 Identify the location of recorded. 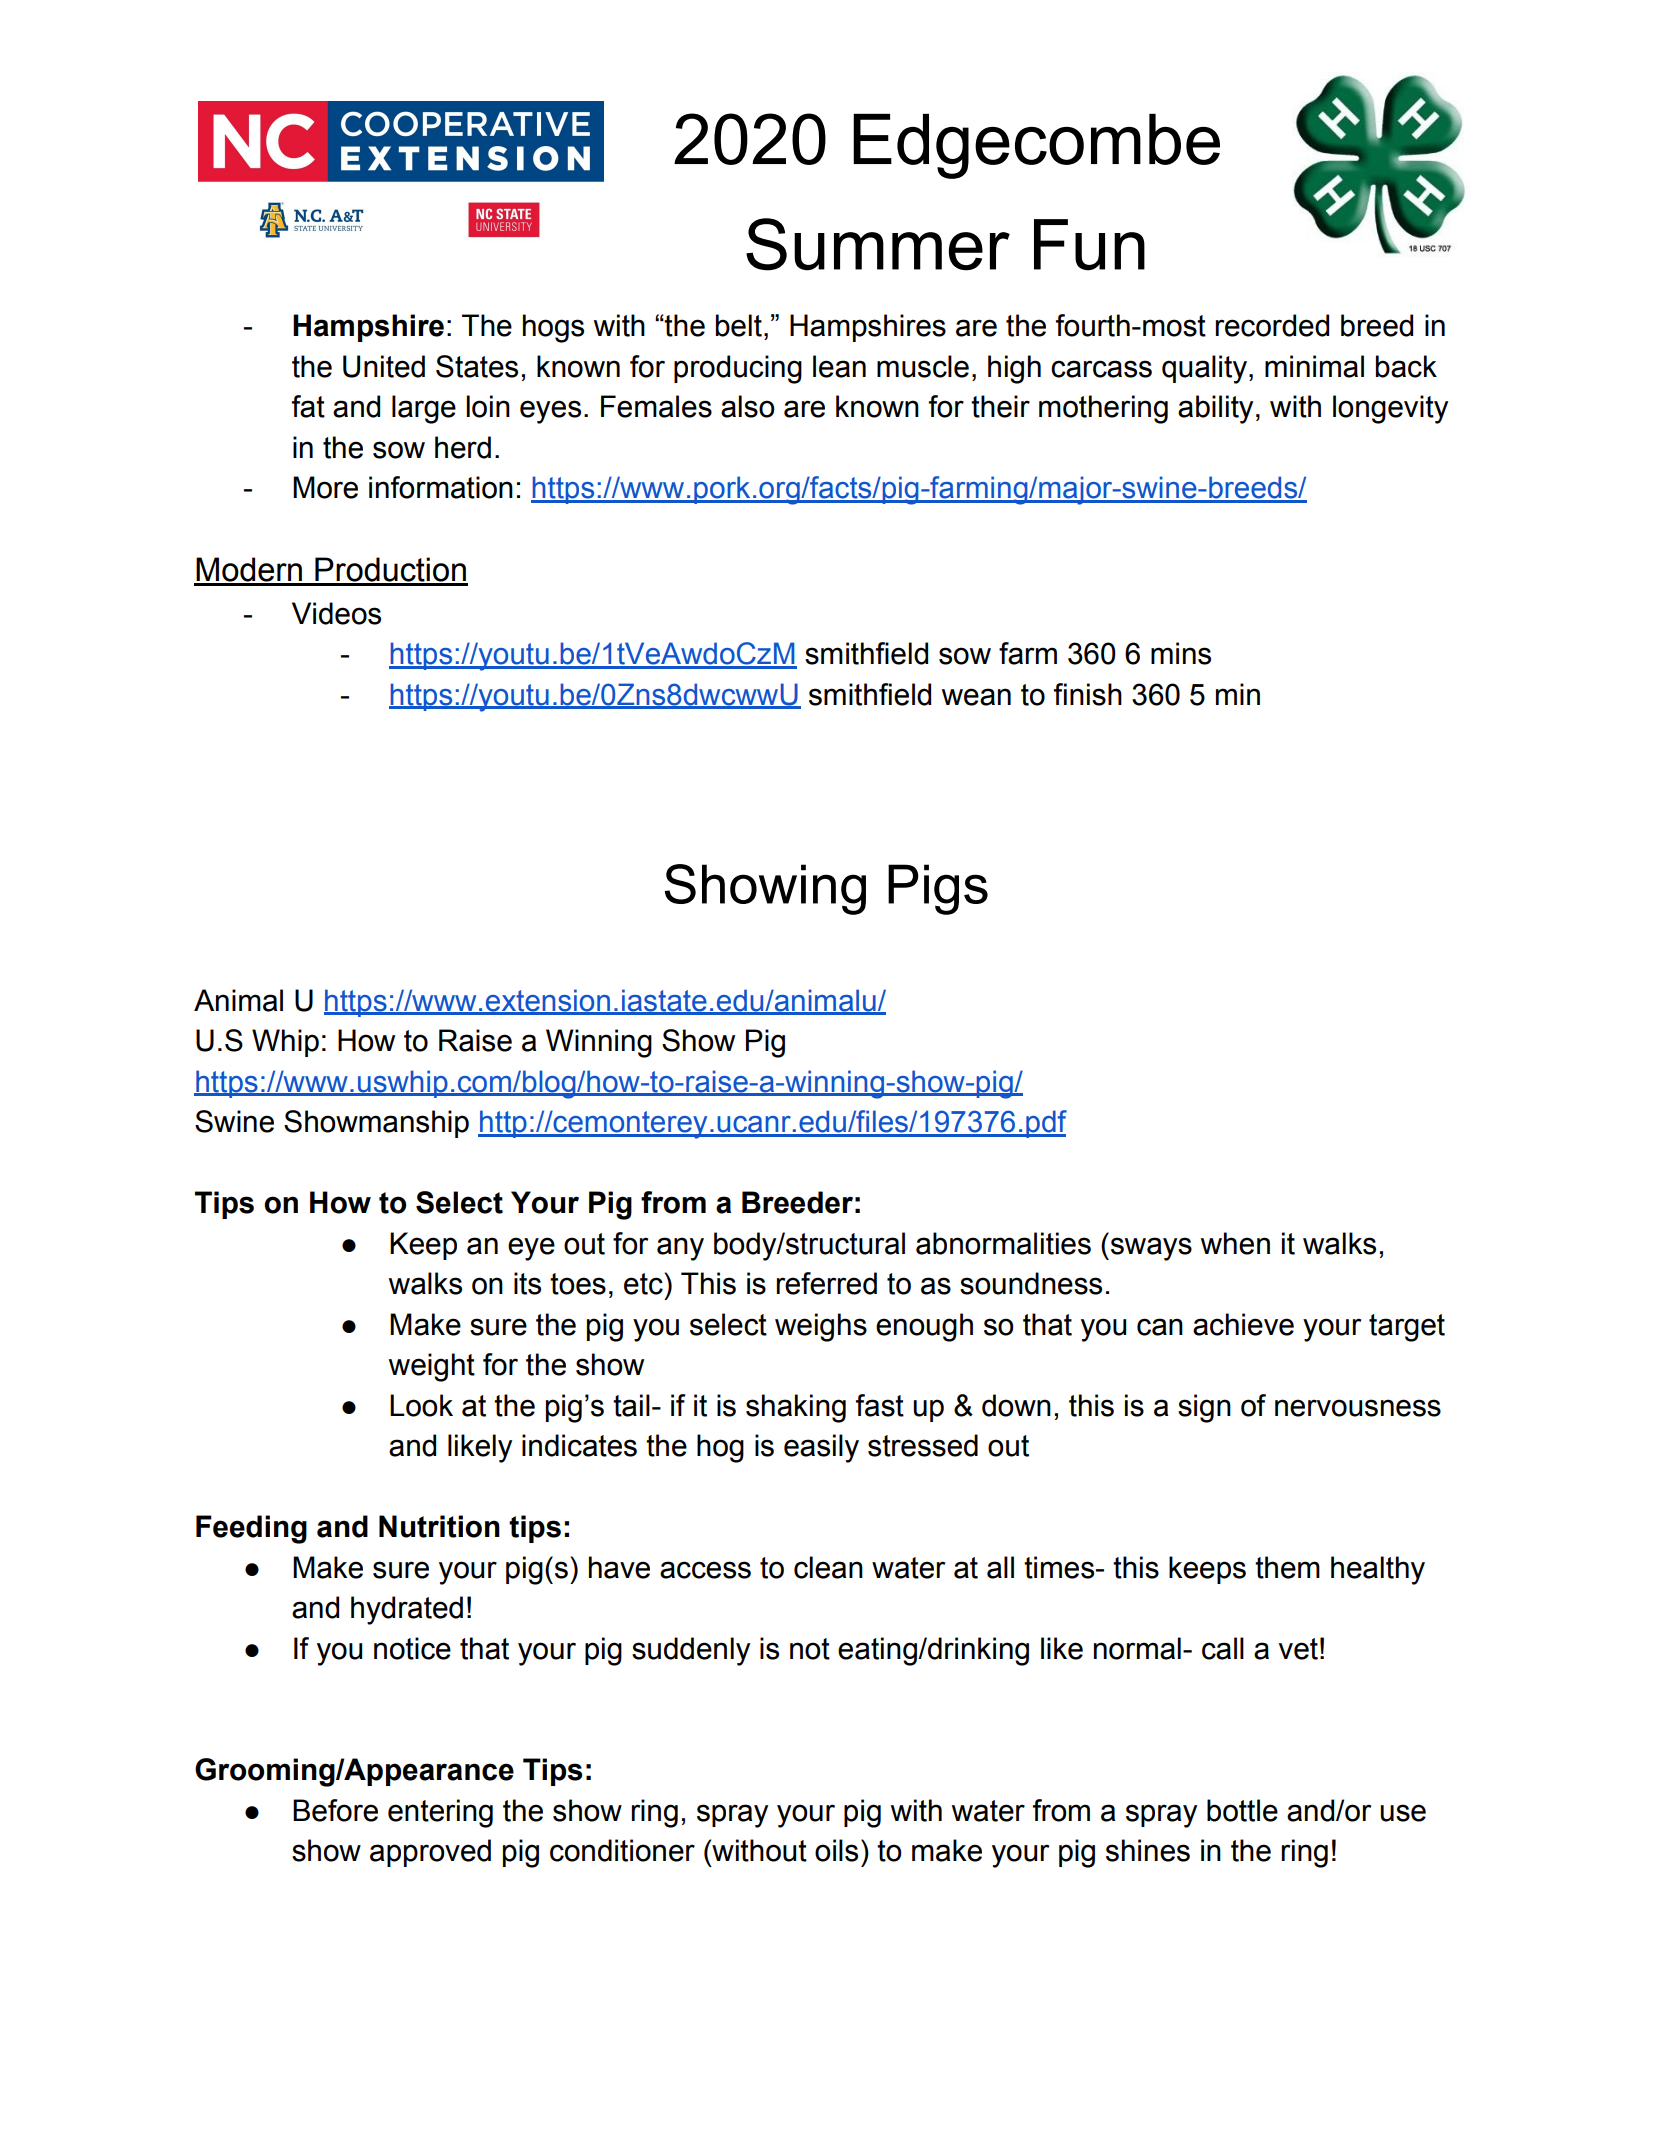
(1272, 325).
